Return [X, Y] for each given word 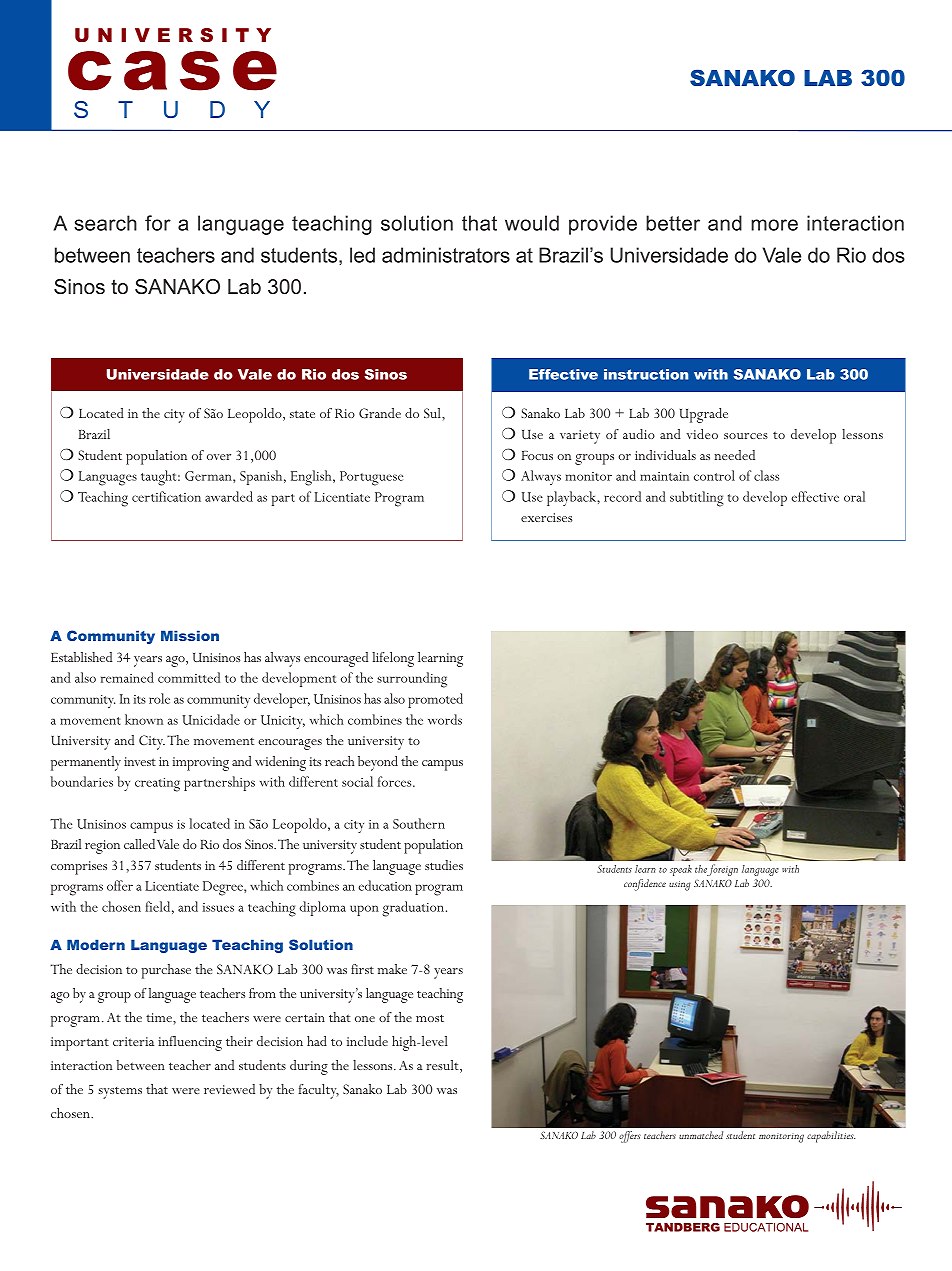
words [445, 719]
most [430, 1018]
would [532, 223]
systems [120, 1093]
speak [681, 870]
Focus [537, 455]
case [172, 71]
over [219, 457]
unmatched [701, 1135]
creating [157, 785]
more [774, 225]
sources [746, 436]
